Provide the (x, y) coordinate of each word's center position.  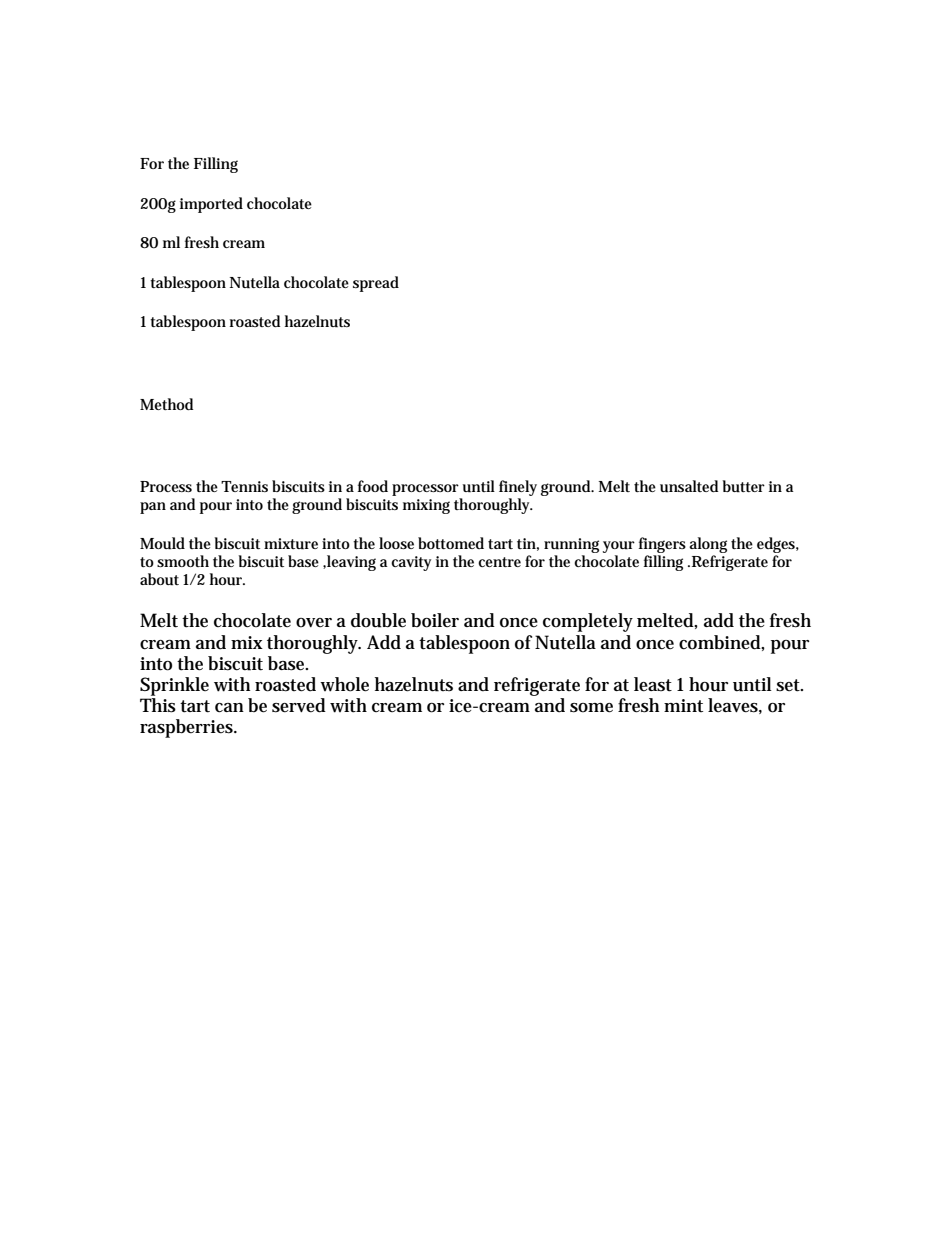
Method (166, 404)
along (708, 546)
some (591, 708)
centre (499, 562)
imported (211, 205)
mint (683, 705)
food (373, 486)
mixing (426, 506)
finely (518, 489)
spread (376, 284)
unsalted (689, 486)
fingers (662, 546)
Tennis (244, 486)
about (159, 579)
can (229, 708)
